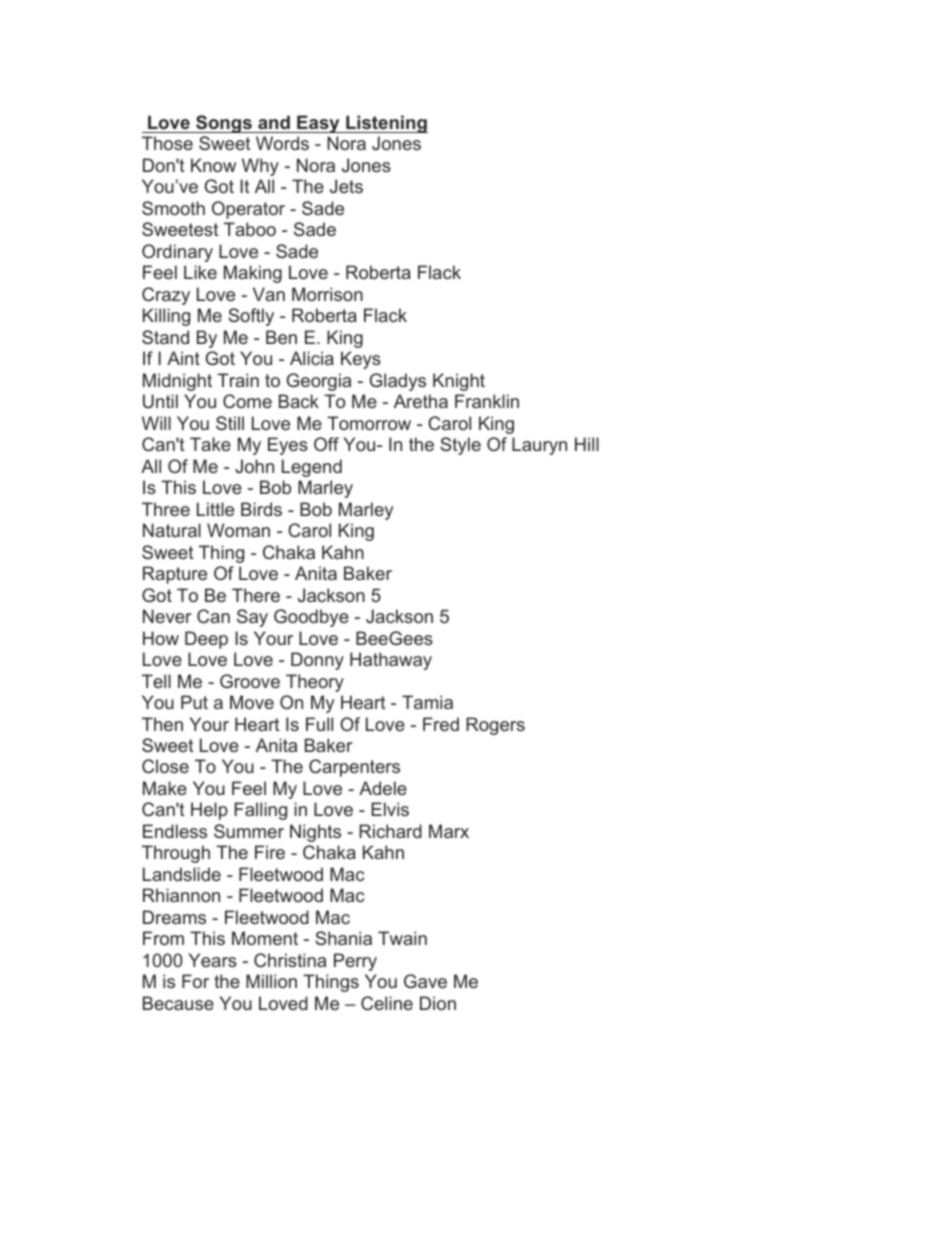 The image size is (952, 1233). I want to click on Franklin, so click(487, 401).
